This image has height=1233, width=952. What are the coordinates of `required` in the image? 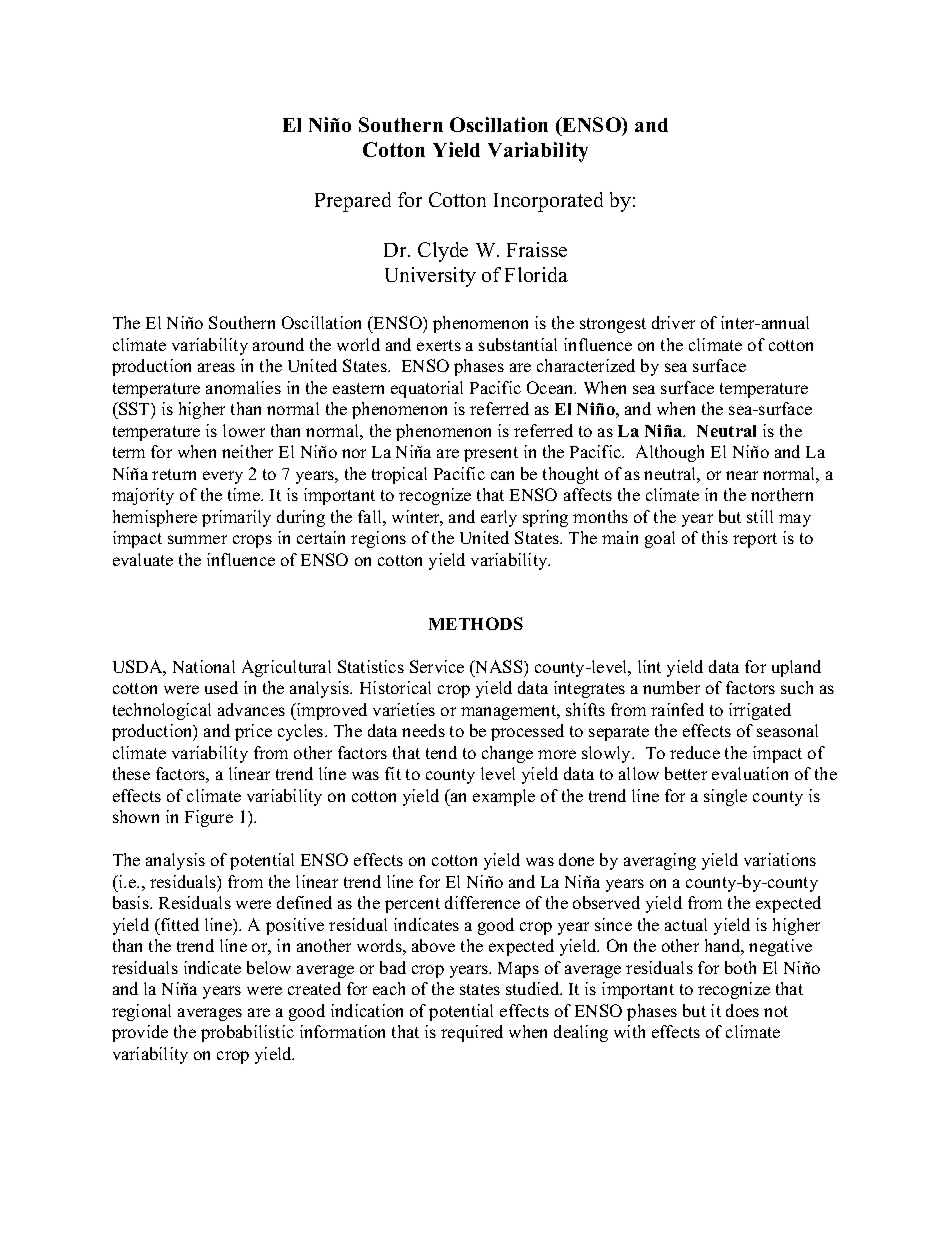 It's located at (472, 1033).
